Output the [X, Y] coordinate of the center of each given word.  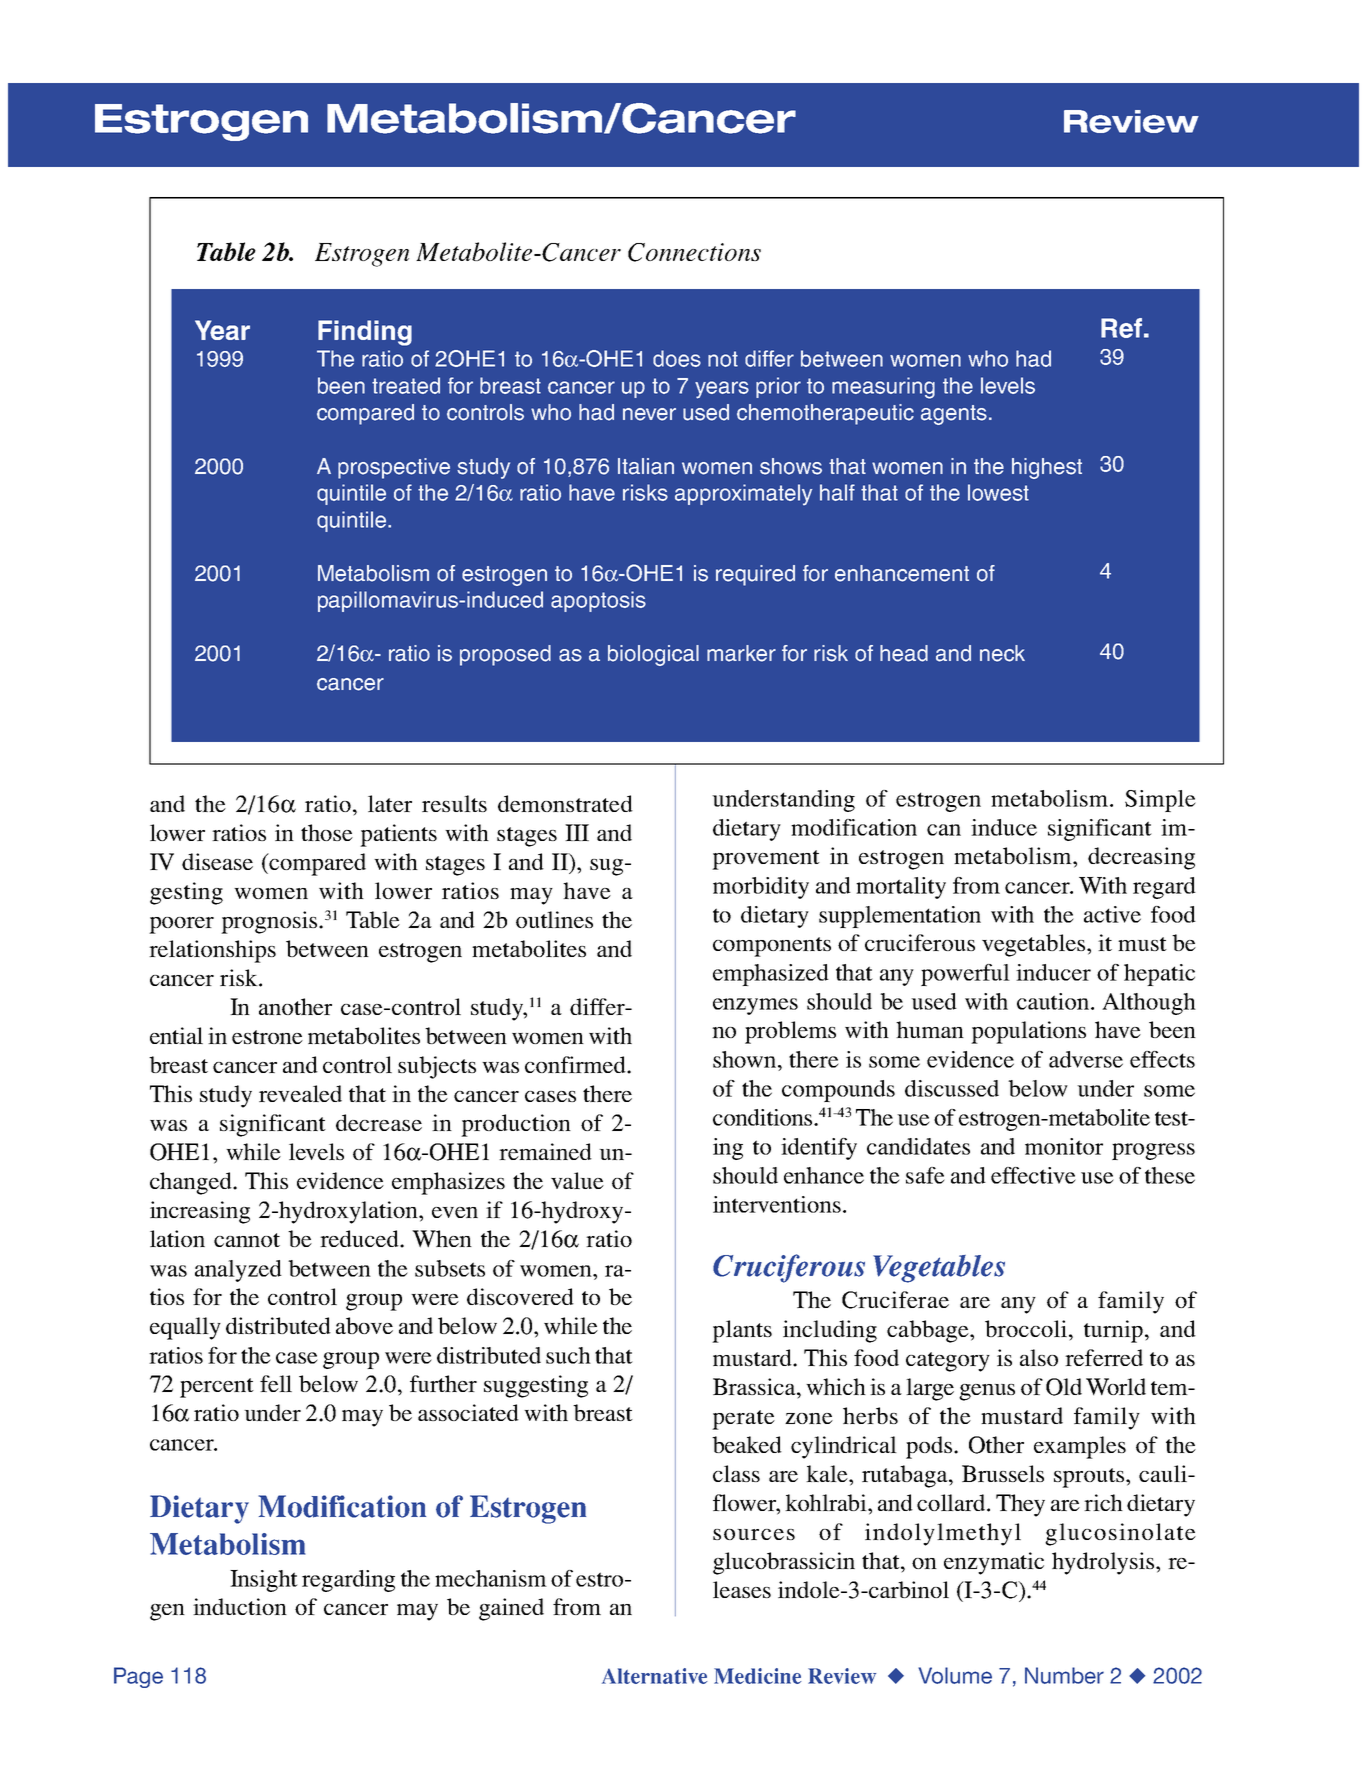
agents [954, 415]
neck [1002, 653]
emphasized [771, 975]
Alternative [654, 1676]
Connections [694, 252]
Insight [264, 1581]
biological [653, 655]
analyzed [238, 1271]
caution [1054, 1001]
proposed [505, 655]
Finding [365, 333]
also [1039, 1357]
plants [742, 1331]
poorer [181, 925]
